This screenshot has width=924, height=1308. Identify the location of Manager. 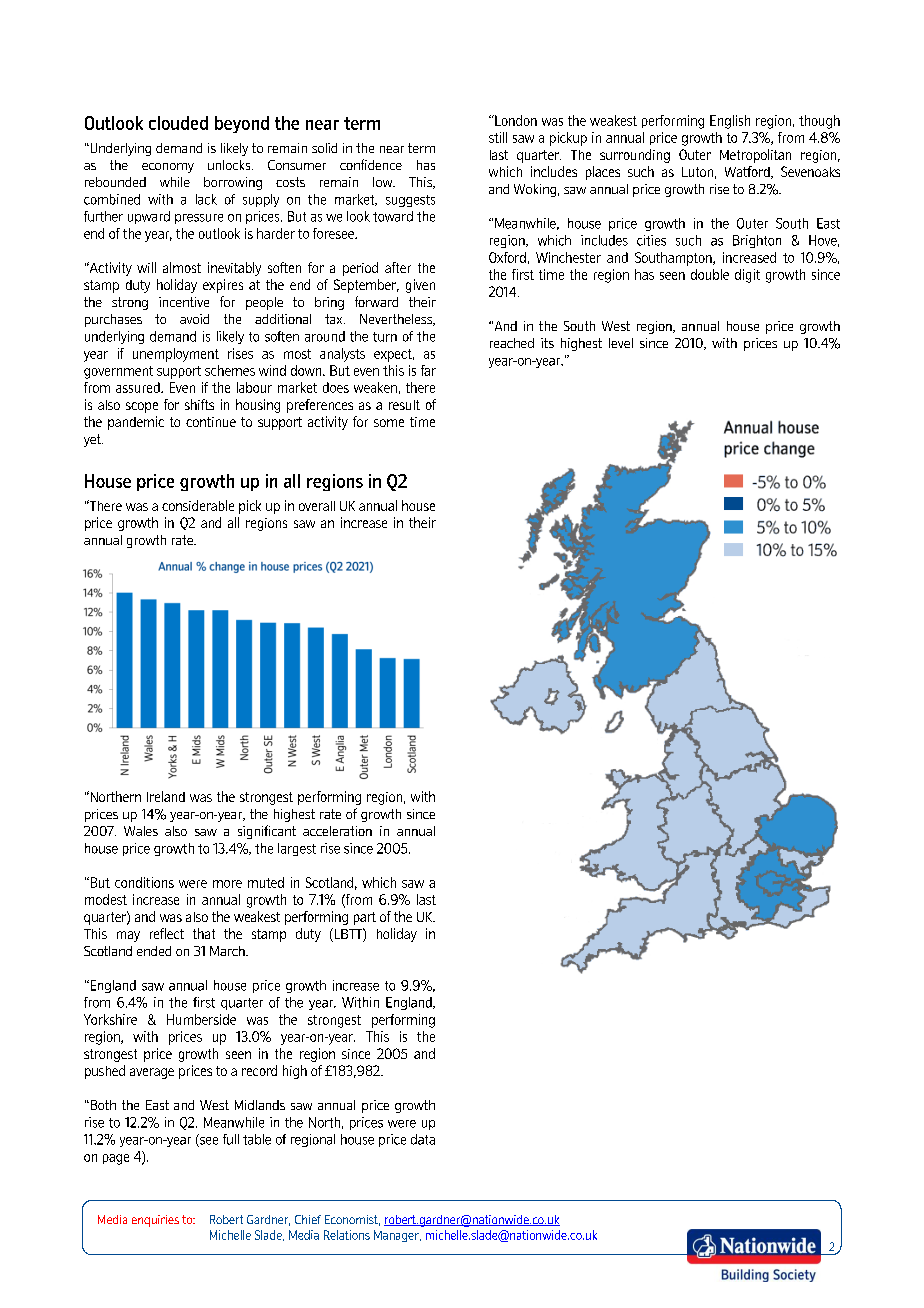
(397, 1236).
